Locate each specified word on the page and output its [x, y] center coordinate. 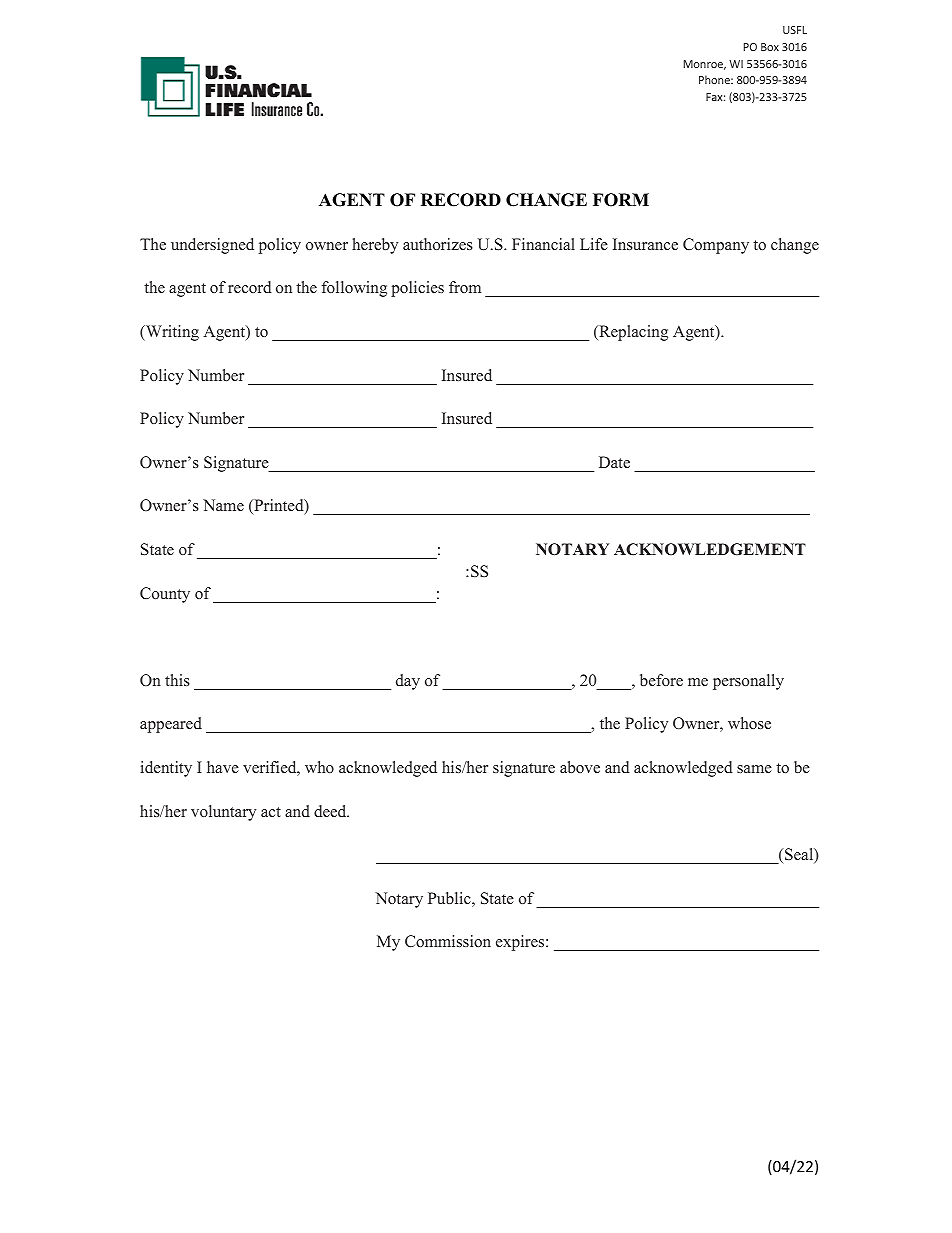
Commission [448, 941]
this [177, 680]
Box [770, 47]
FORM [621, 200]
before [661, 680]
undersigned [212, 246]
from [465, 287]
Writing [171, 333]
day [408, 682]
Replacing [632, 333]
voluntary [223, 813]
